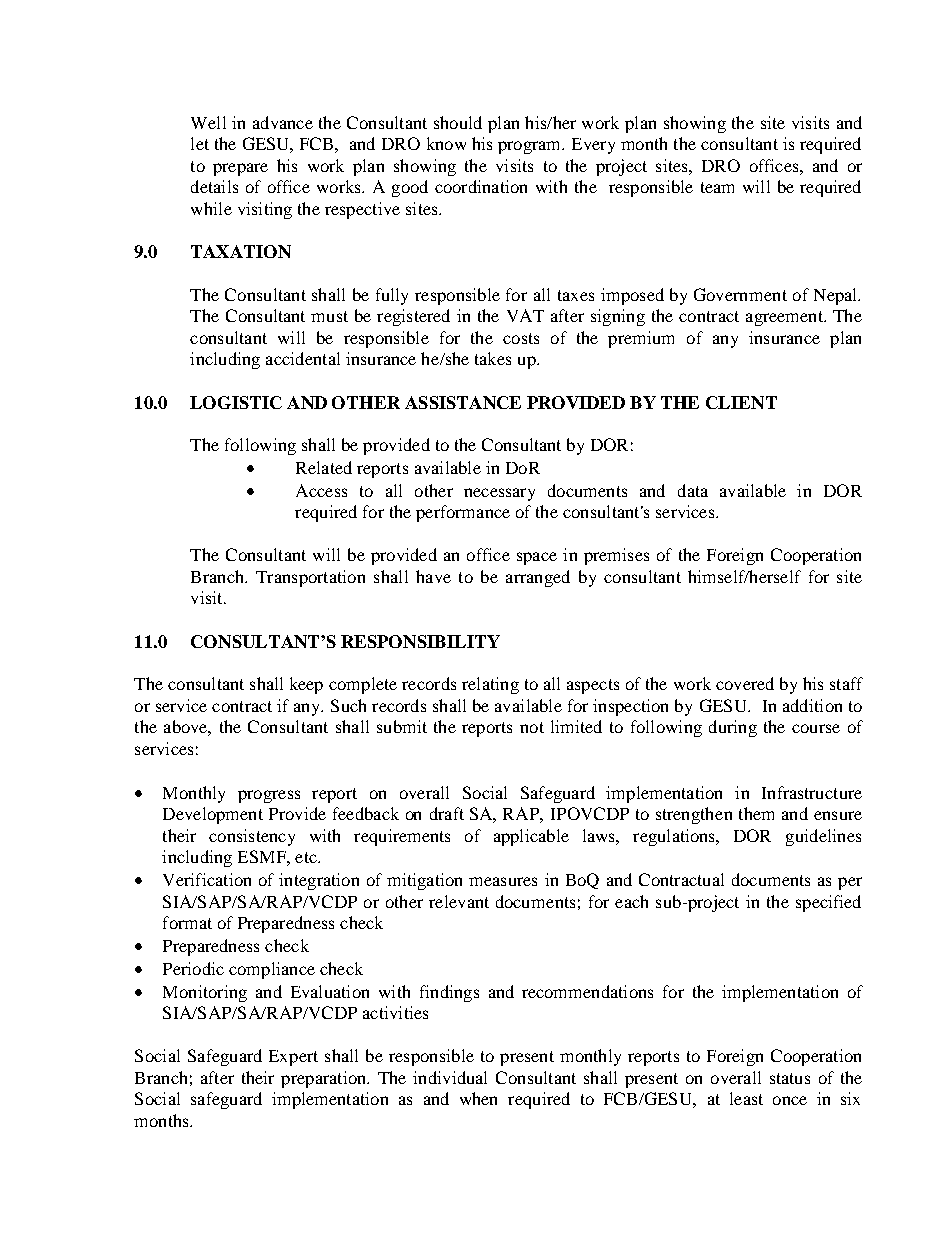 The image size is (952, 1233). What do you see at coordinates (717, 187) in the page?
I see `team` at bounding box center [717, 187].
